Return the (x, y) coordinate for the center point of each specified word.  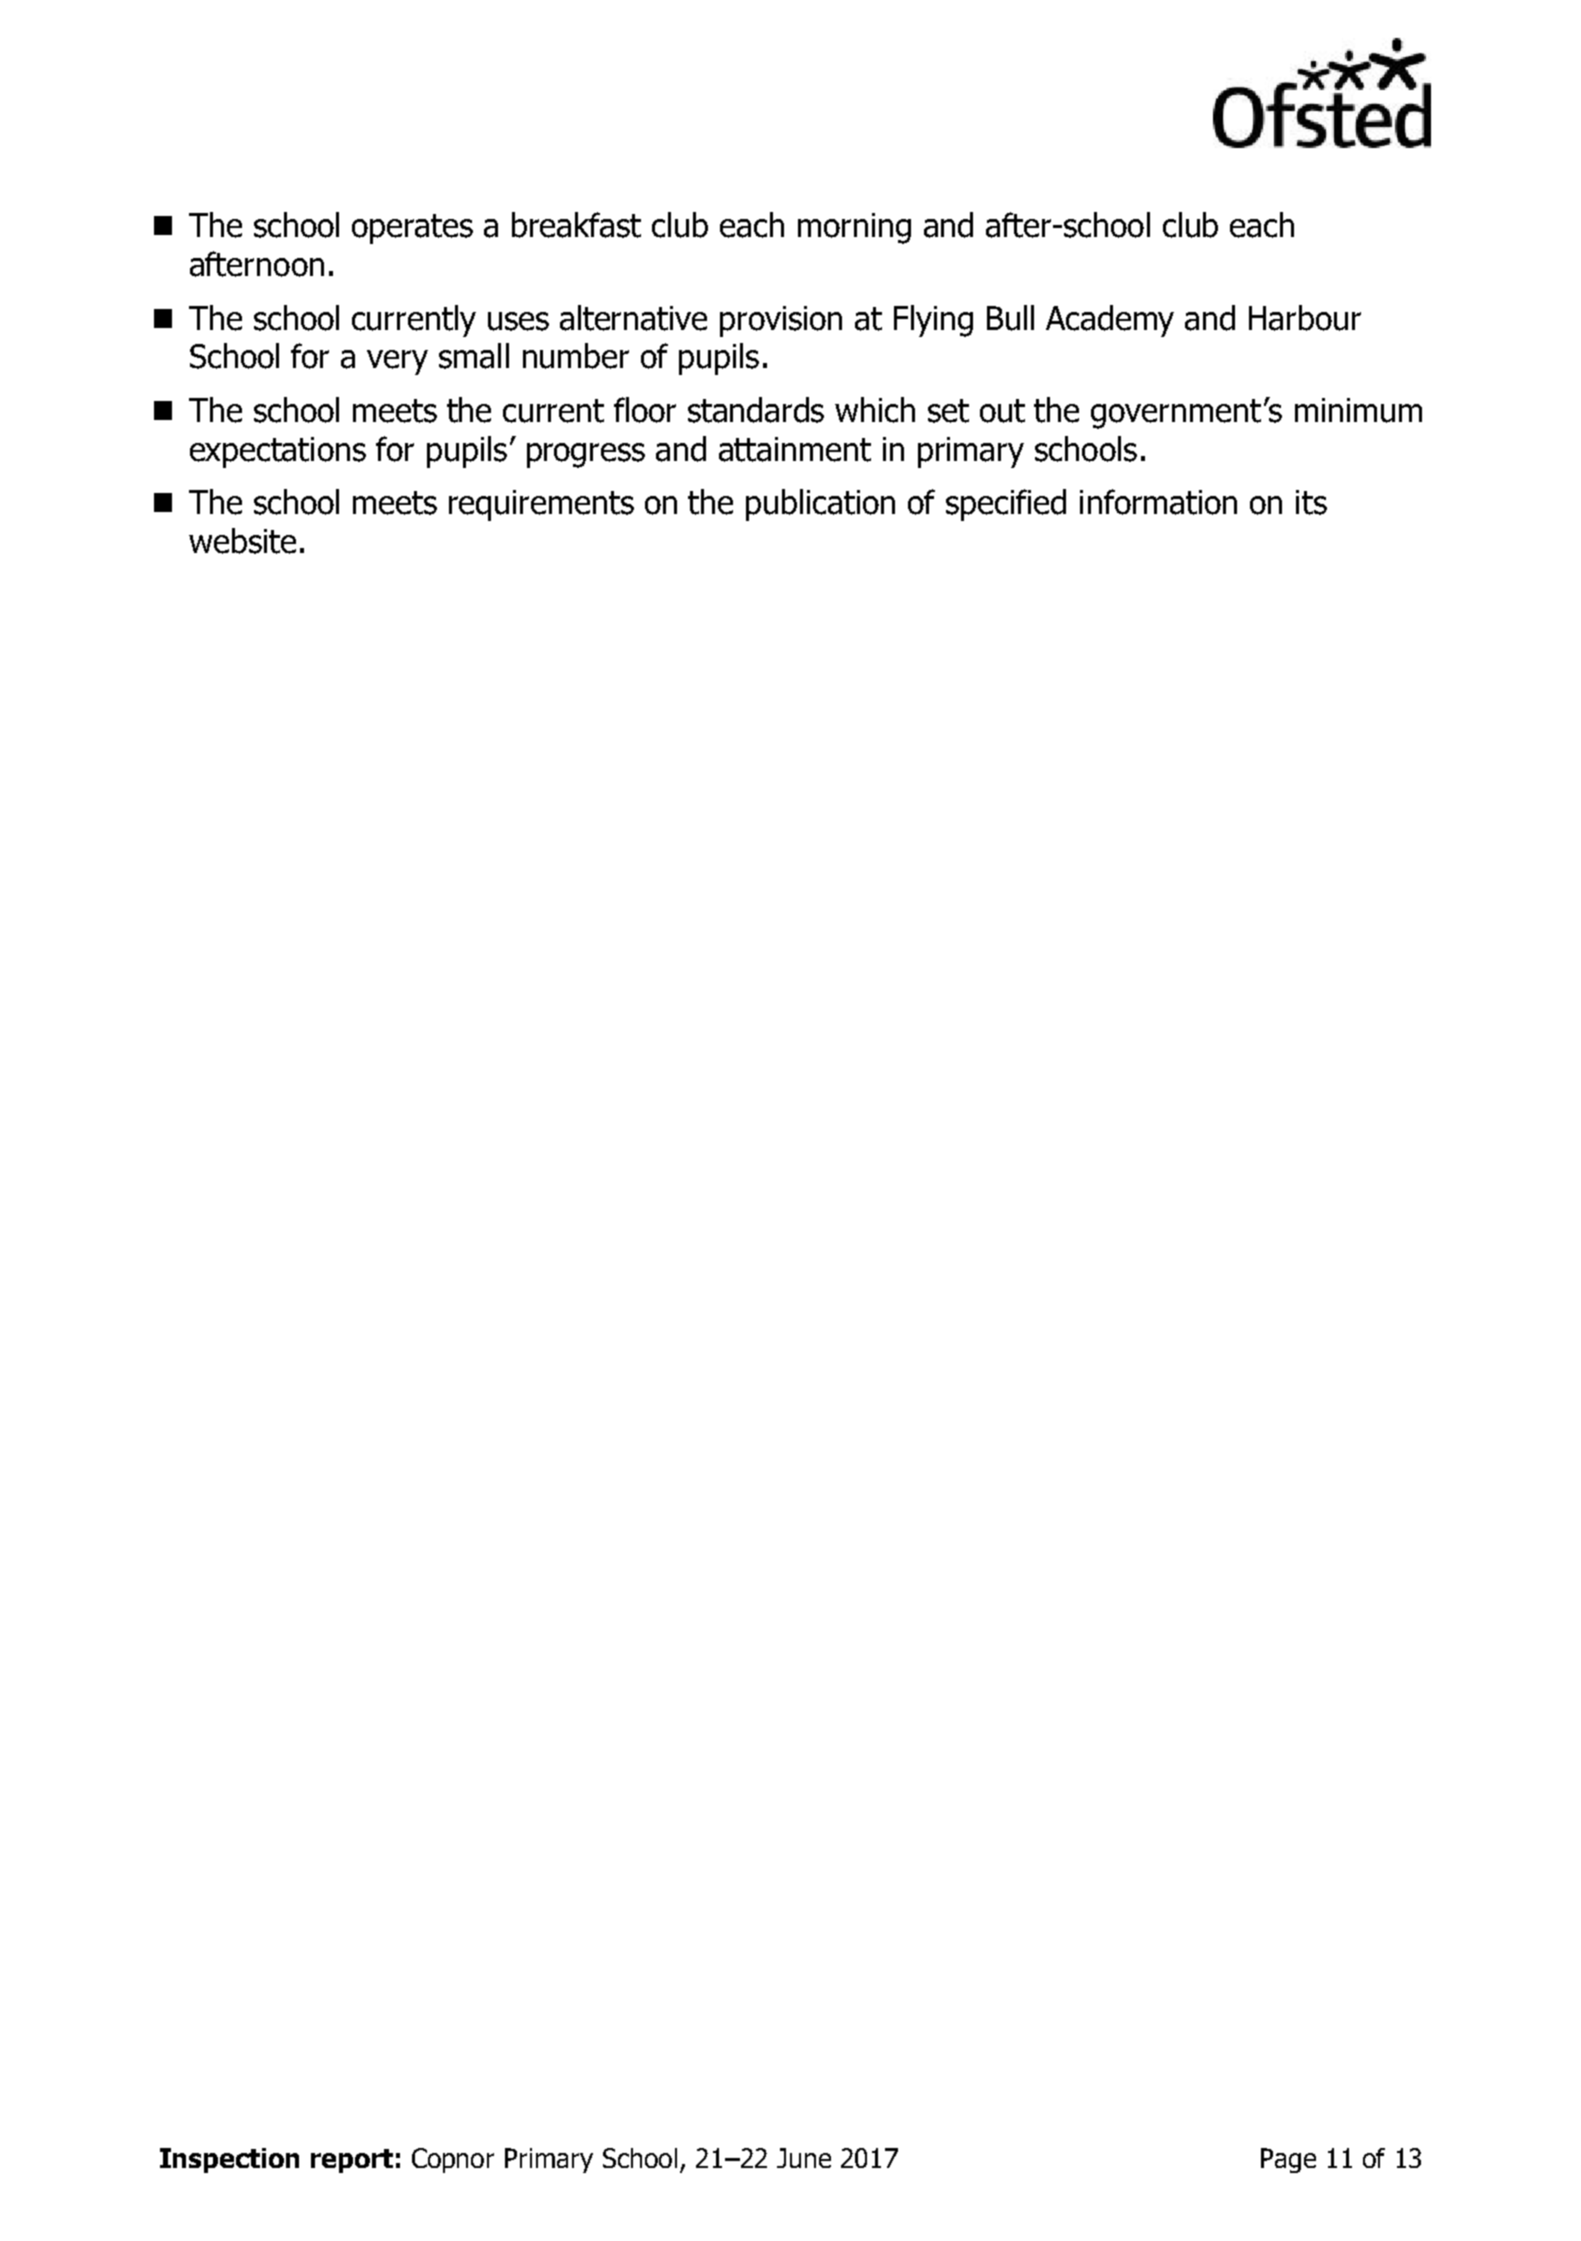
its (1311, 502)
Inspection (229, 2160)
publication (820, 505)
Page (1288, 2160)
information (1158, 502)
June (804, 2158)
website (242, 541)
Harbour (1305, 318)
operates (412, 229)
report (352, 2161)
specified (1006, 505)
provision (781, 321)
